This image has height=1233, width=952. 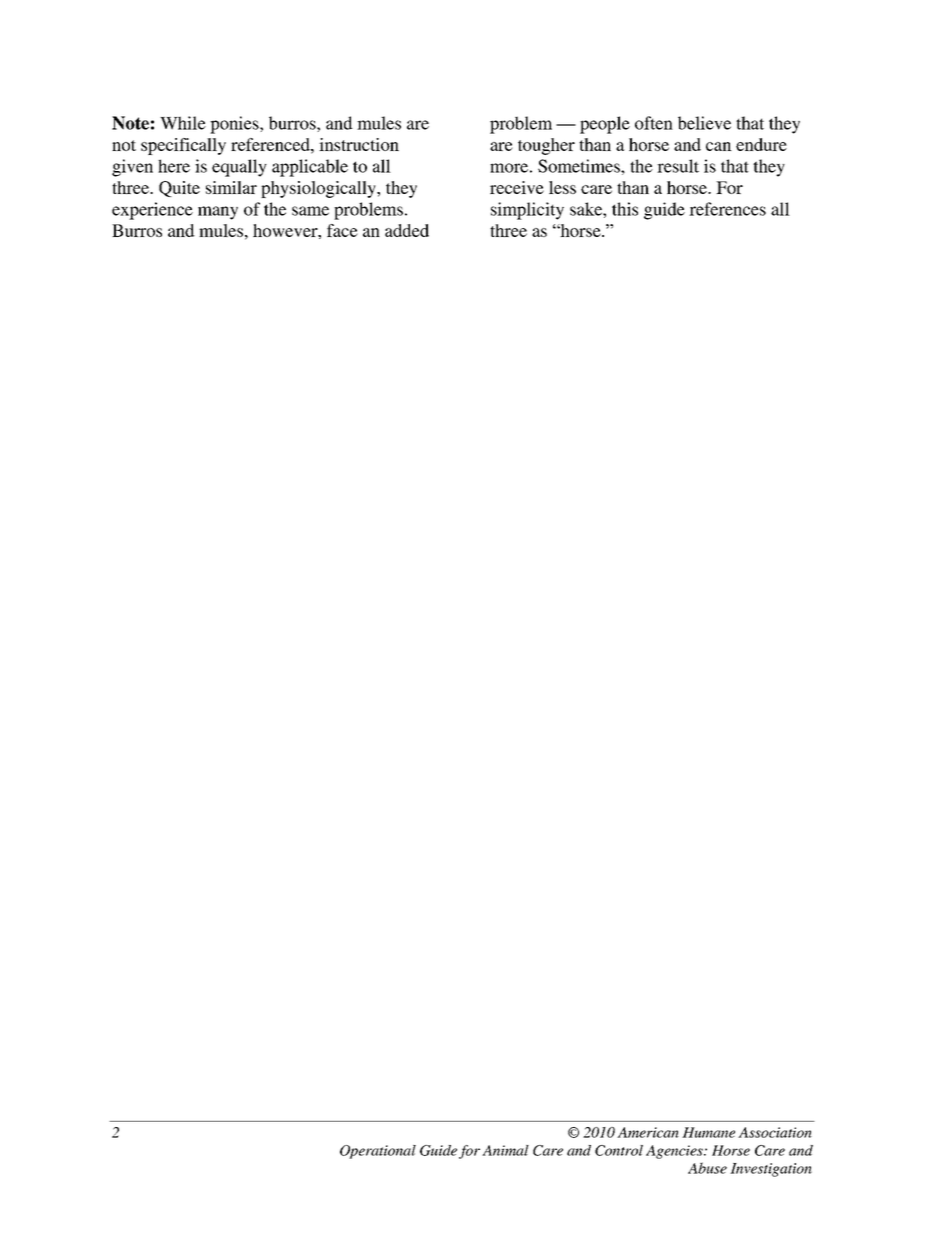 What do you see at coordinates (218, 213) in the image?
I see `many` at bounding box center [218, 213].
